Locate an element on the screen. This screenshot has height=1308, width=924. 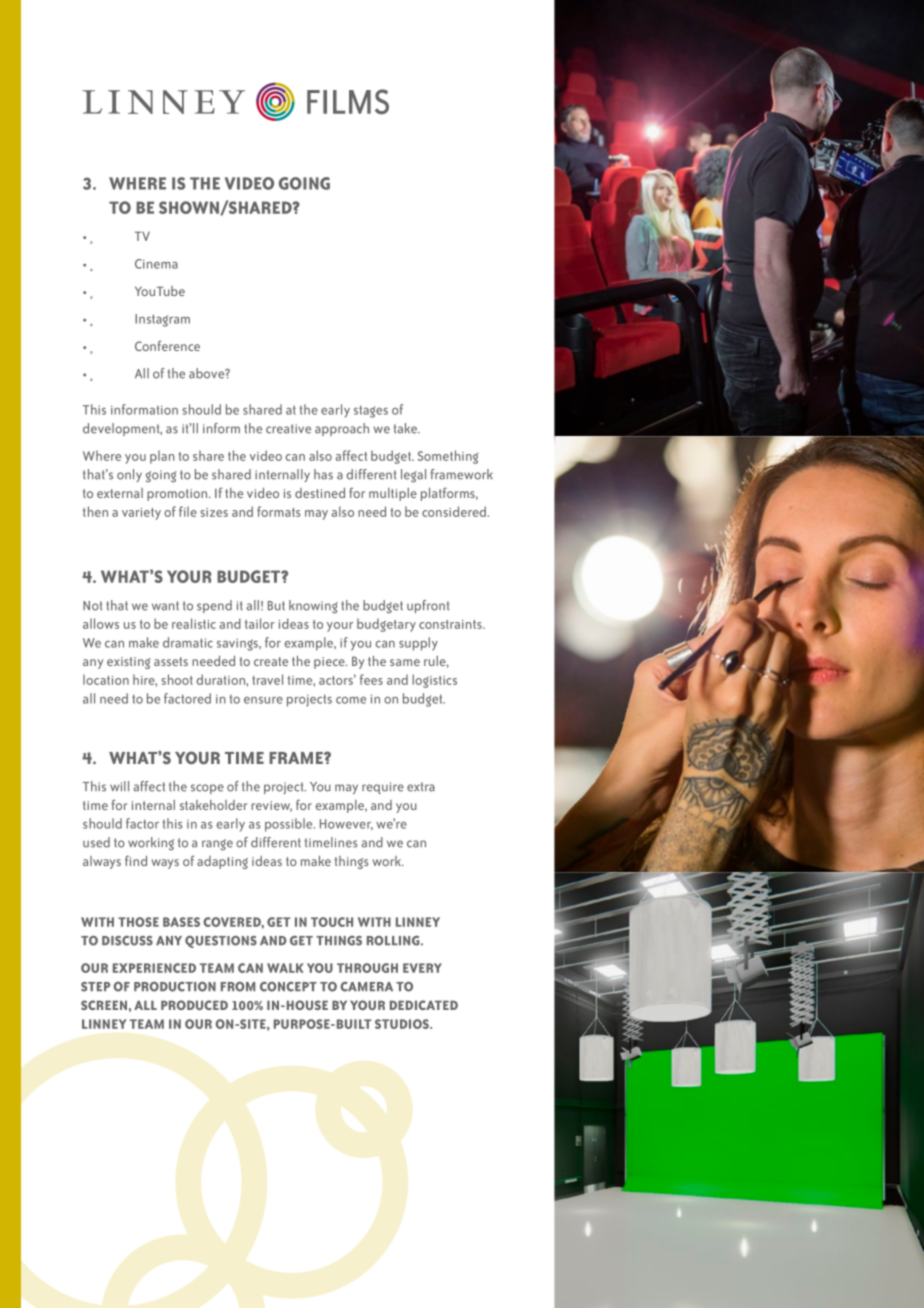
plan is located at coordinates (162, 457).
